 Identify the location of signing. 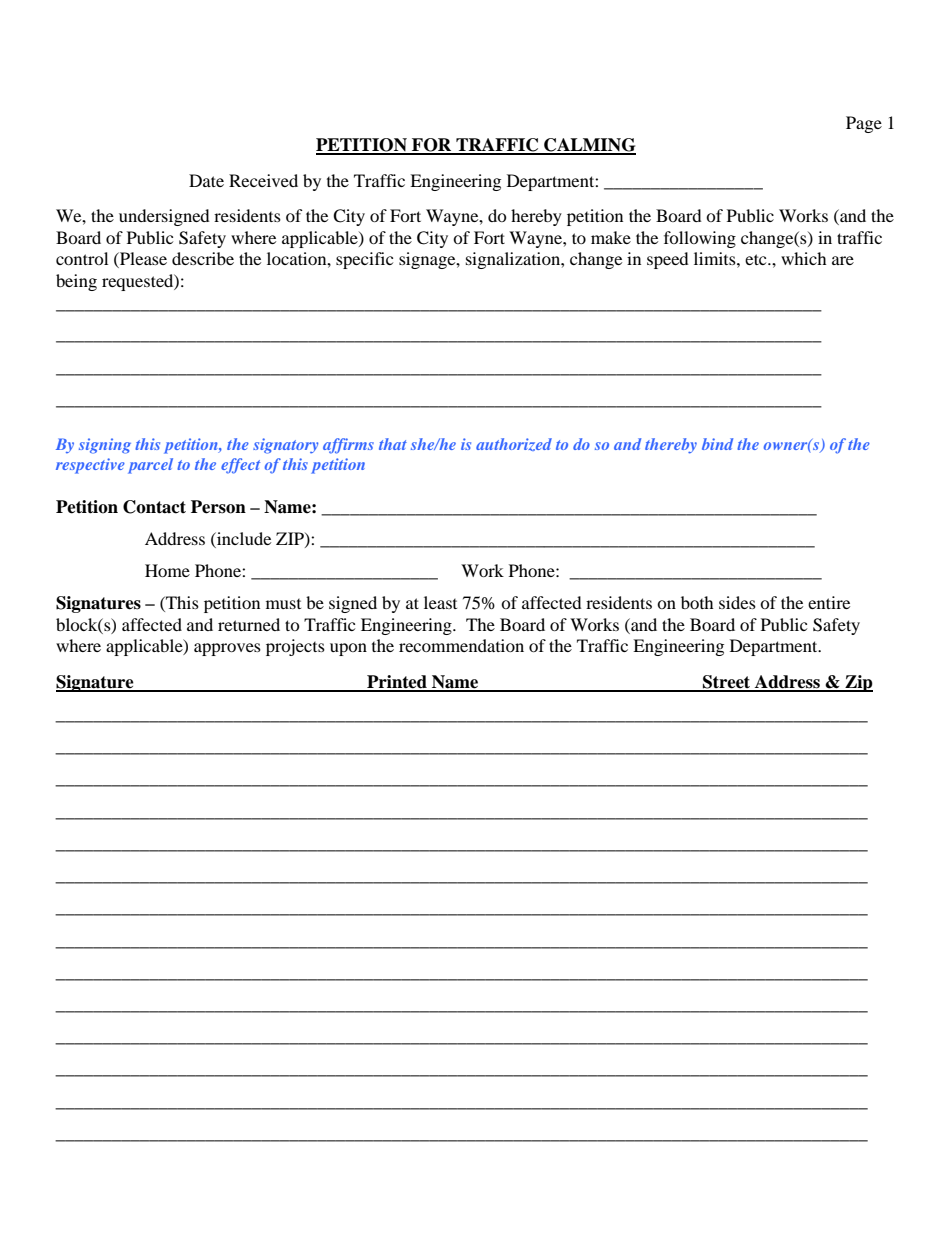
(105, 446).
